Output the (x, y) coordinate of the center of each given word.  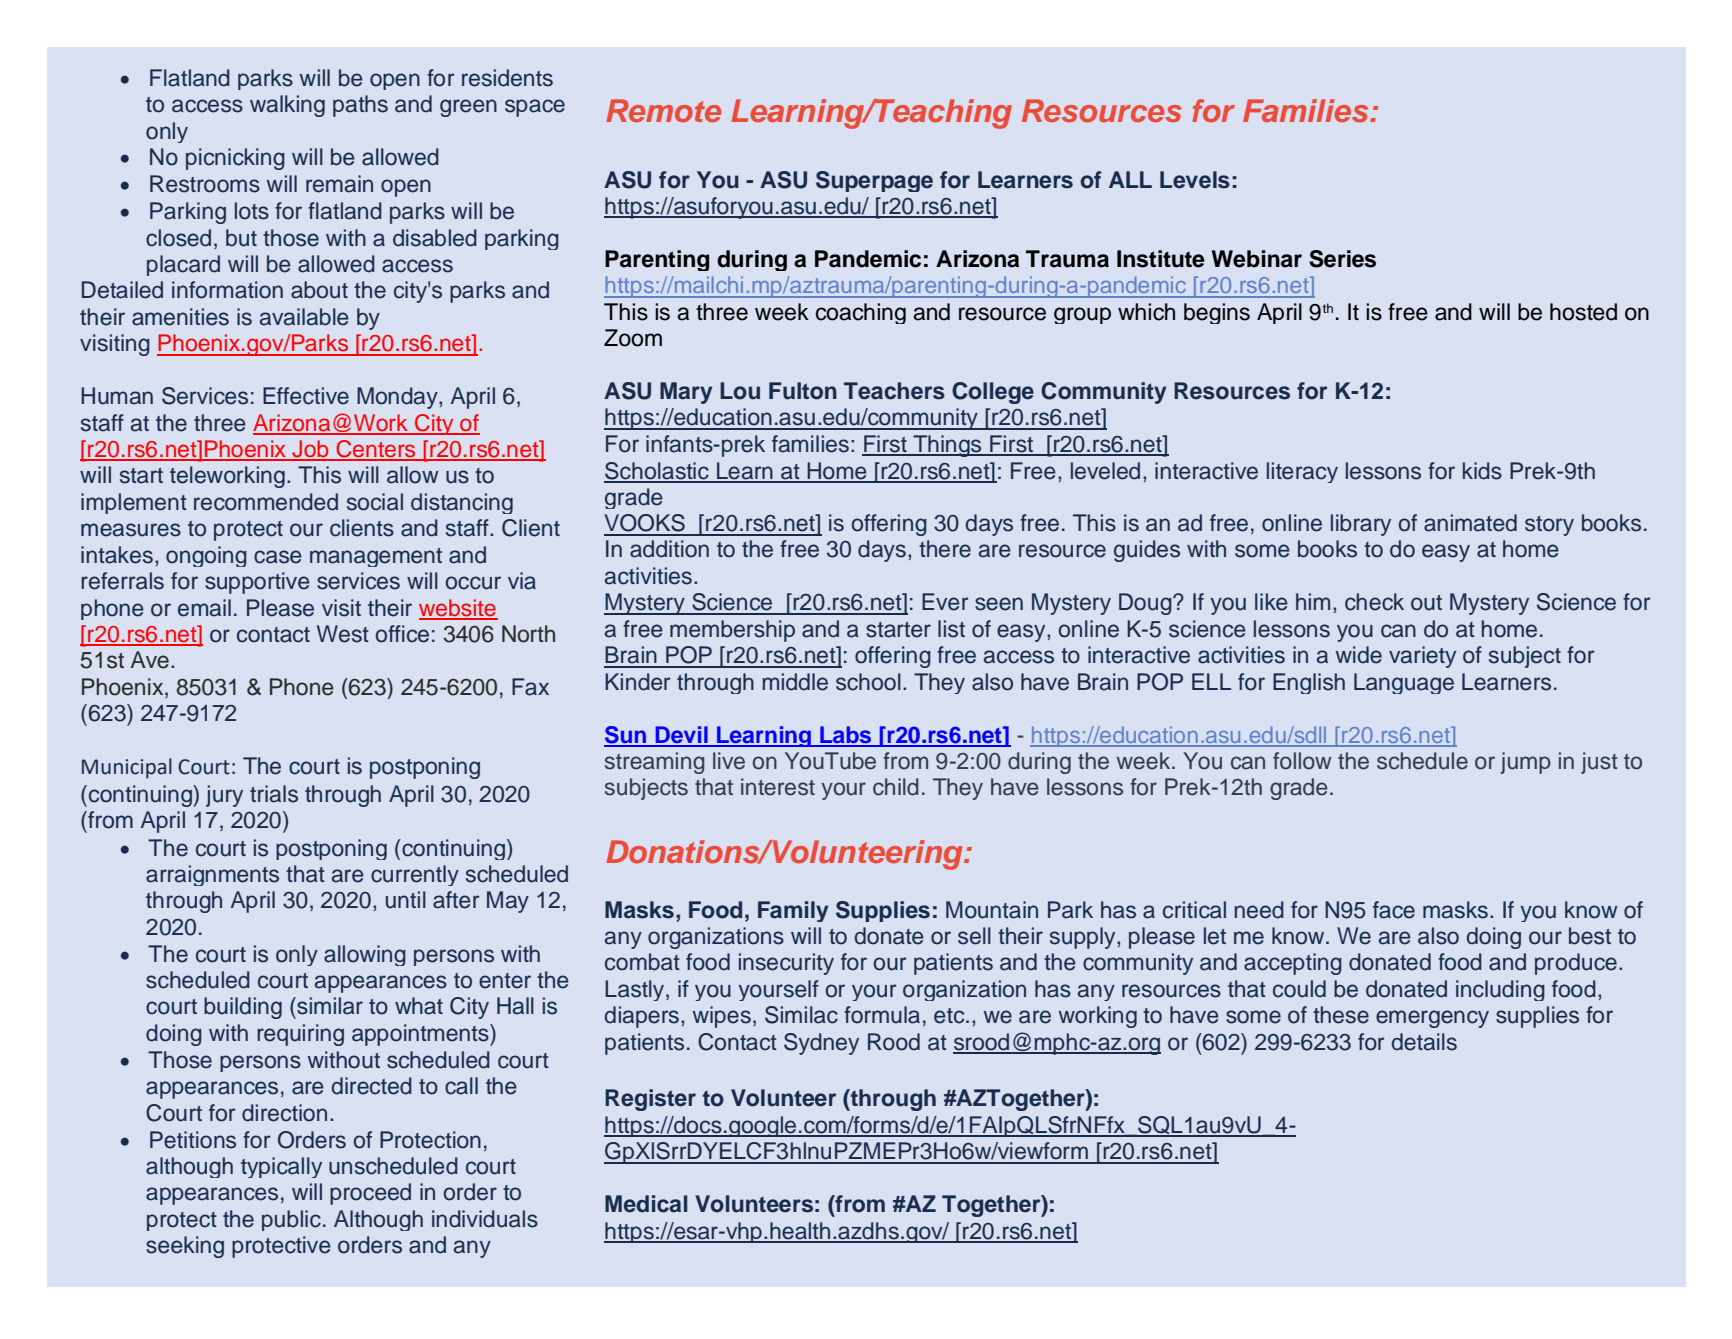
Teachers (894, 391)
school (868, 682)
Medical (646, 1204)
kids (1482, 471)
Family (793, 911)
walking (287, 106)
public (291, 1220)
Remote (663, 110)
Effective (306, 396)
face (1394, 910)
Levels (1195, 180)
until (406, 900)
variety (1422, 657)
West (343, 634)
